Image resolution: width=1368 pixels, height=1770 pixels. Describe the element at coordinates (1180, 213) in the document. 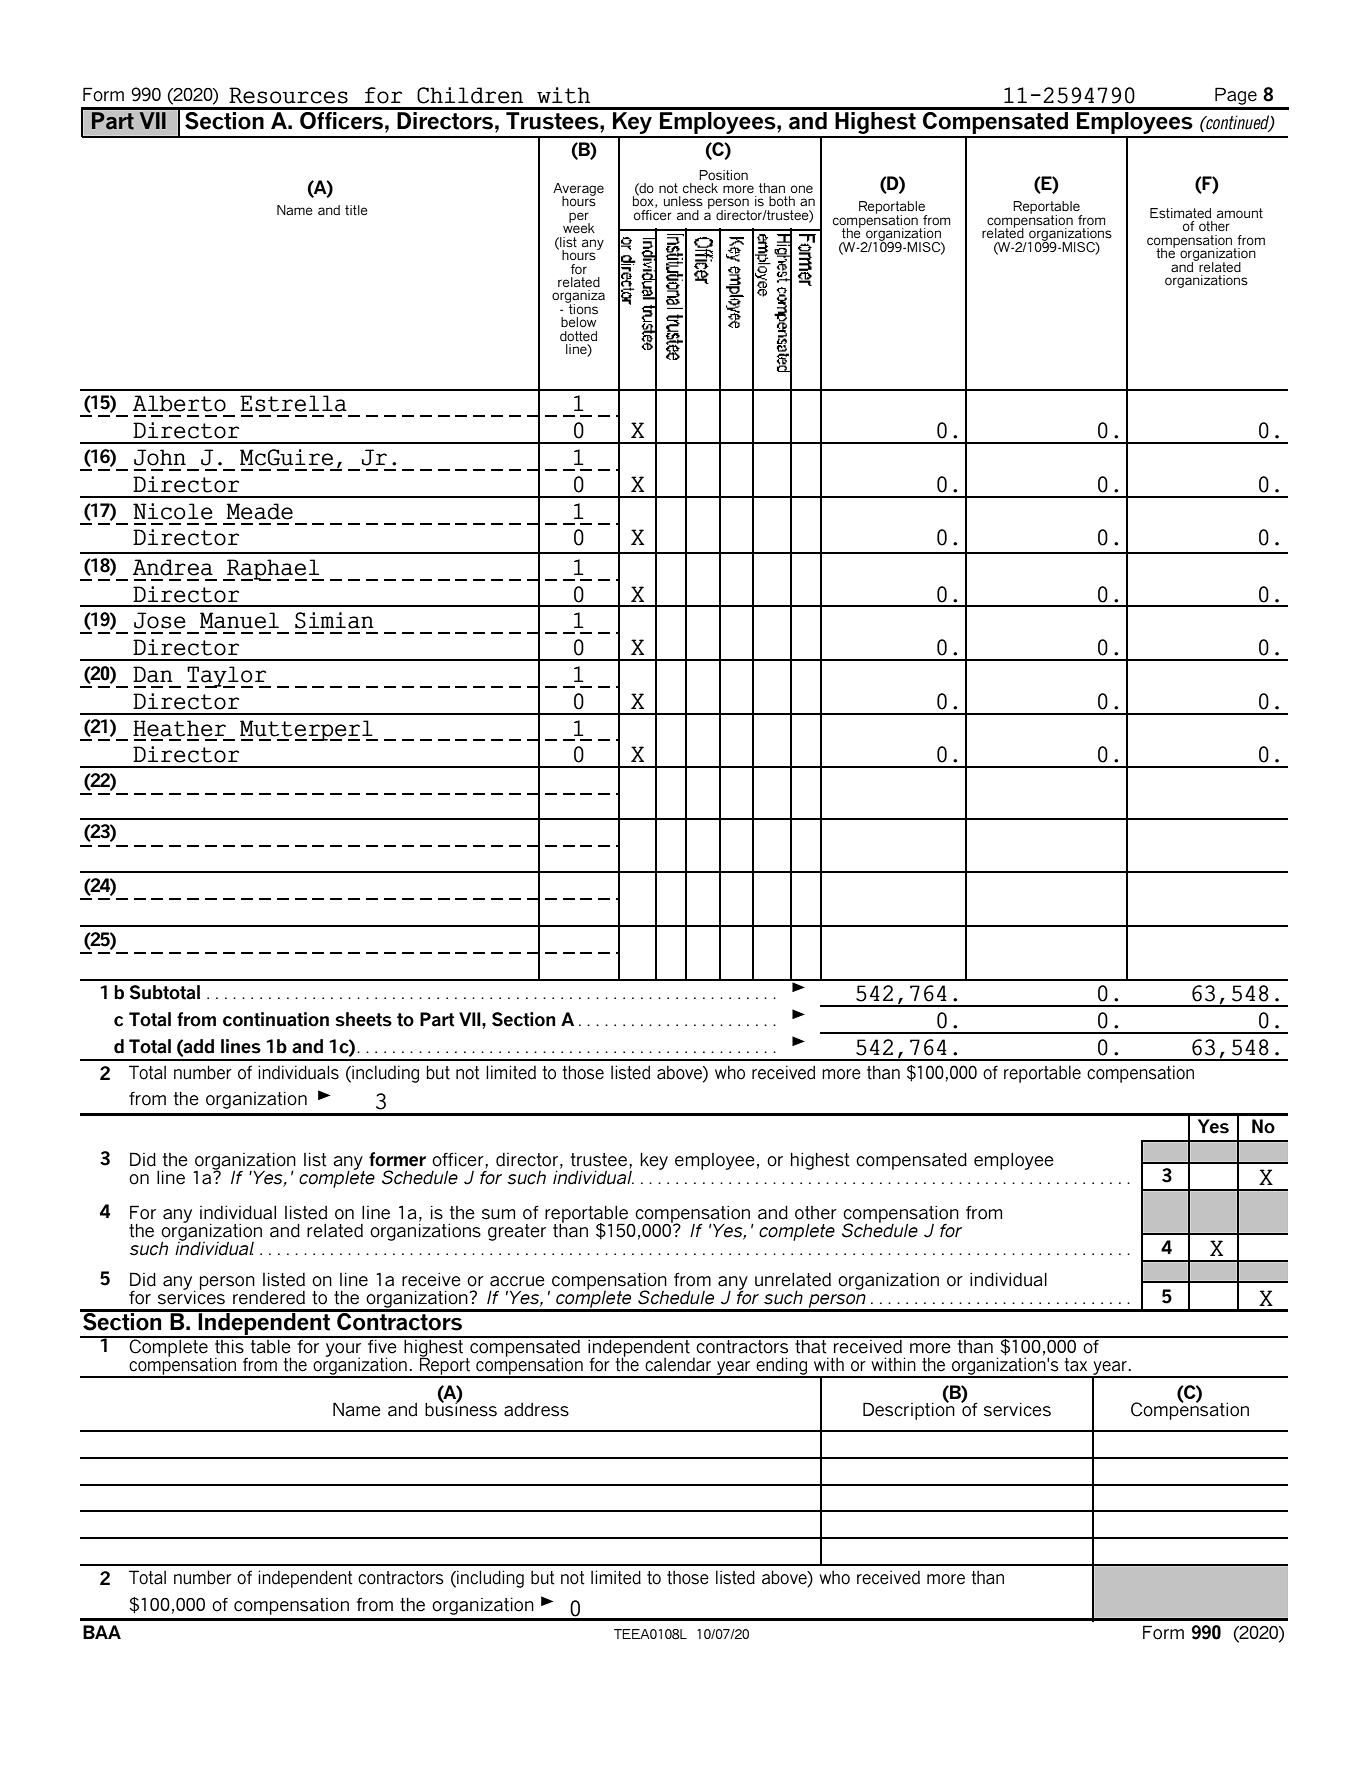

I see `Estimated` at that location.
